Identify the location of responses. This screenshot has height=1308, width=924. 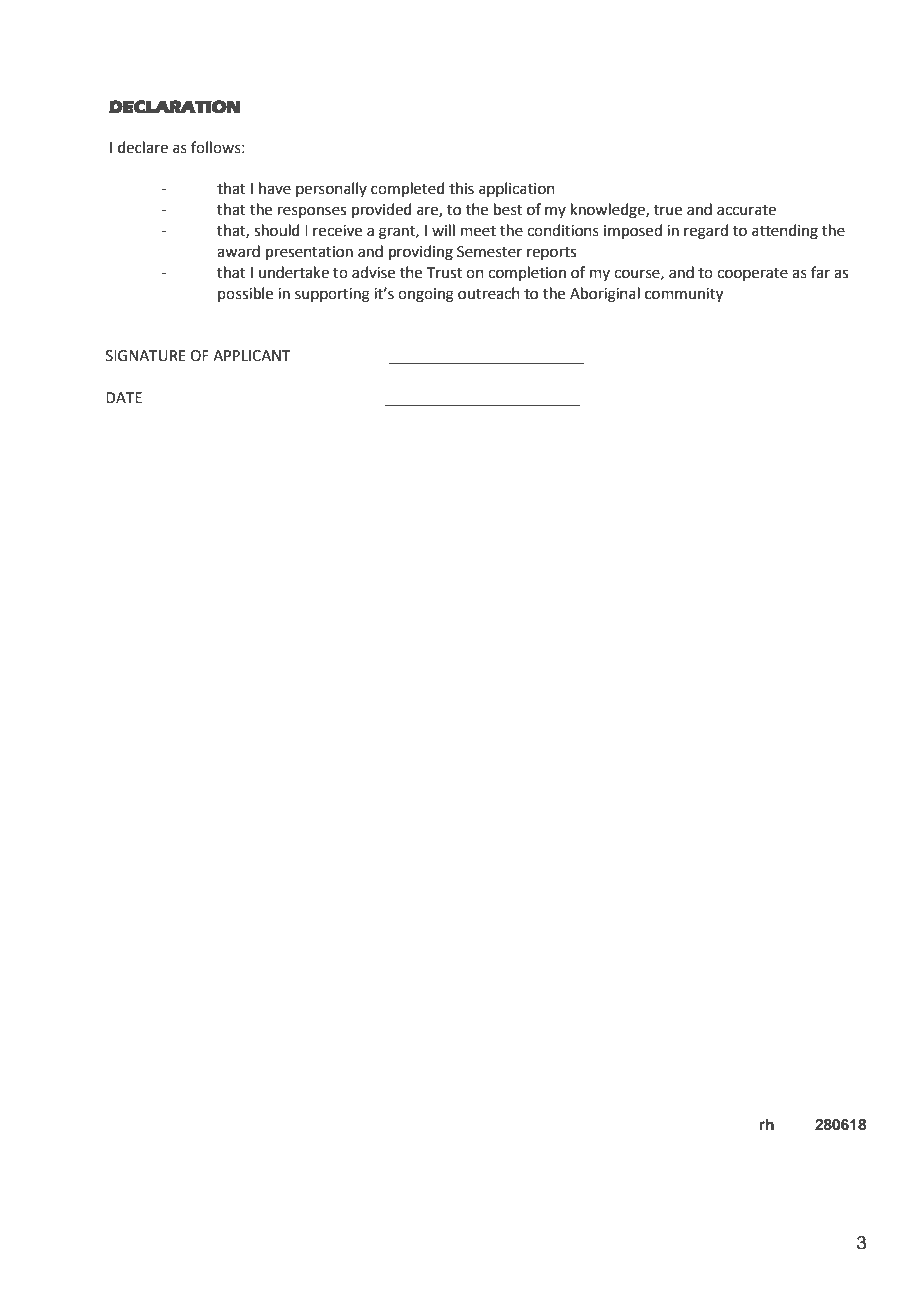
(312, 212).
